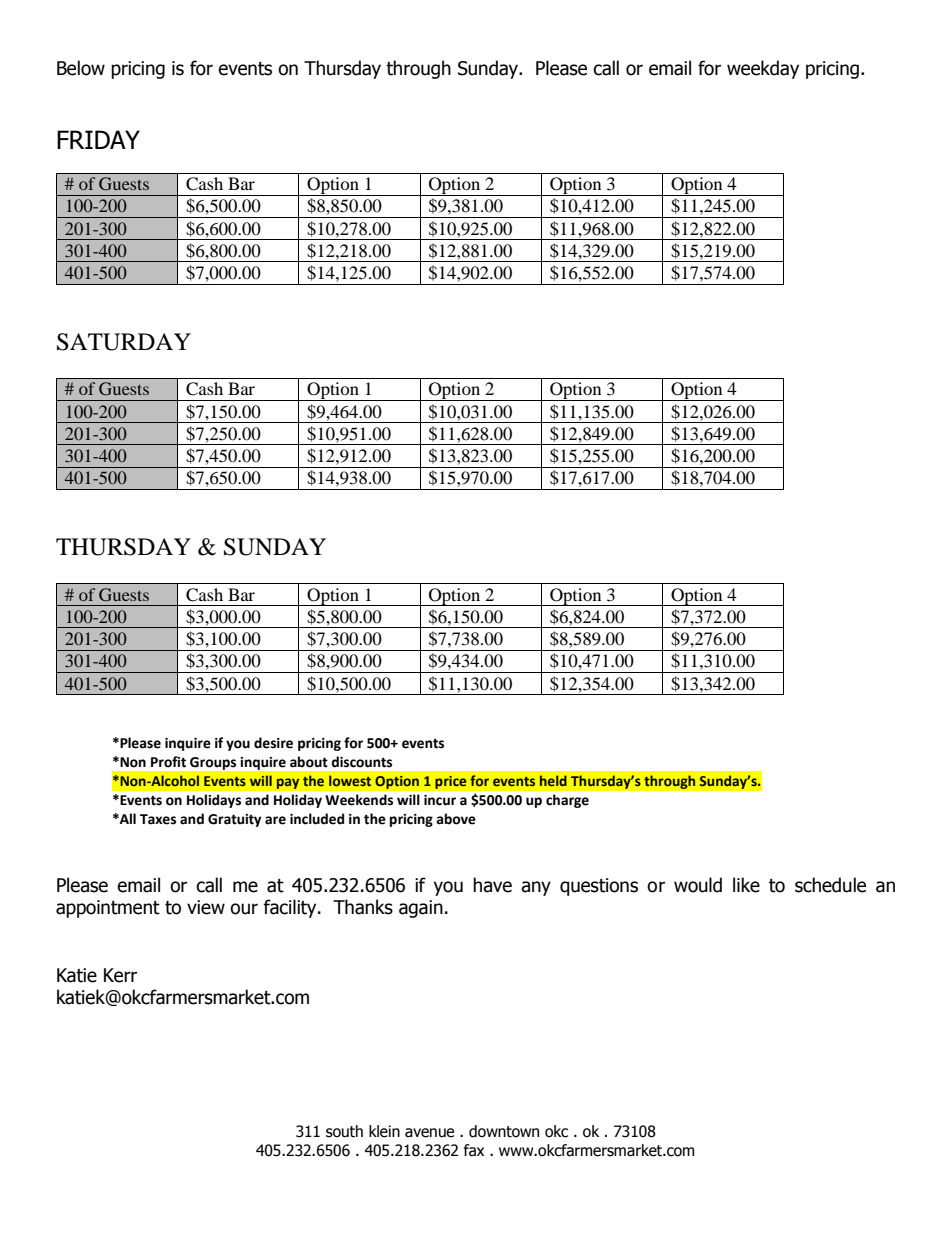 The image size is (952, 1233). I want to click on price, so click(451, 782).
